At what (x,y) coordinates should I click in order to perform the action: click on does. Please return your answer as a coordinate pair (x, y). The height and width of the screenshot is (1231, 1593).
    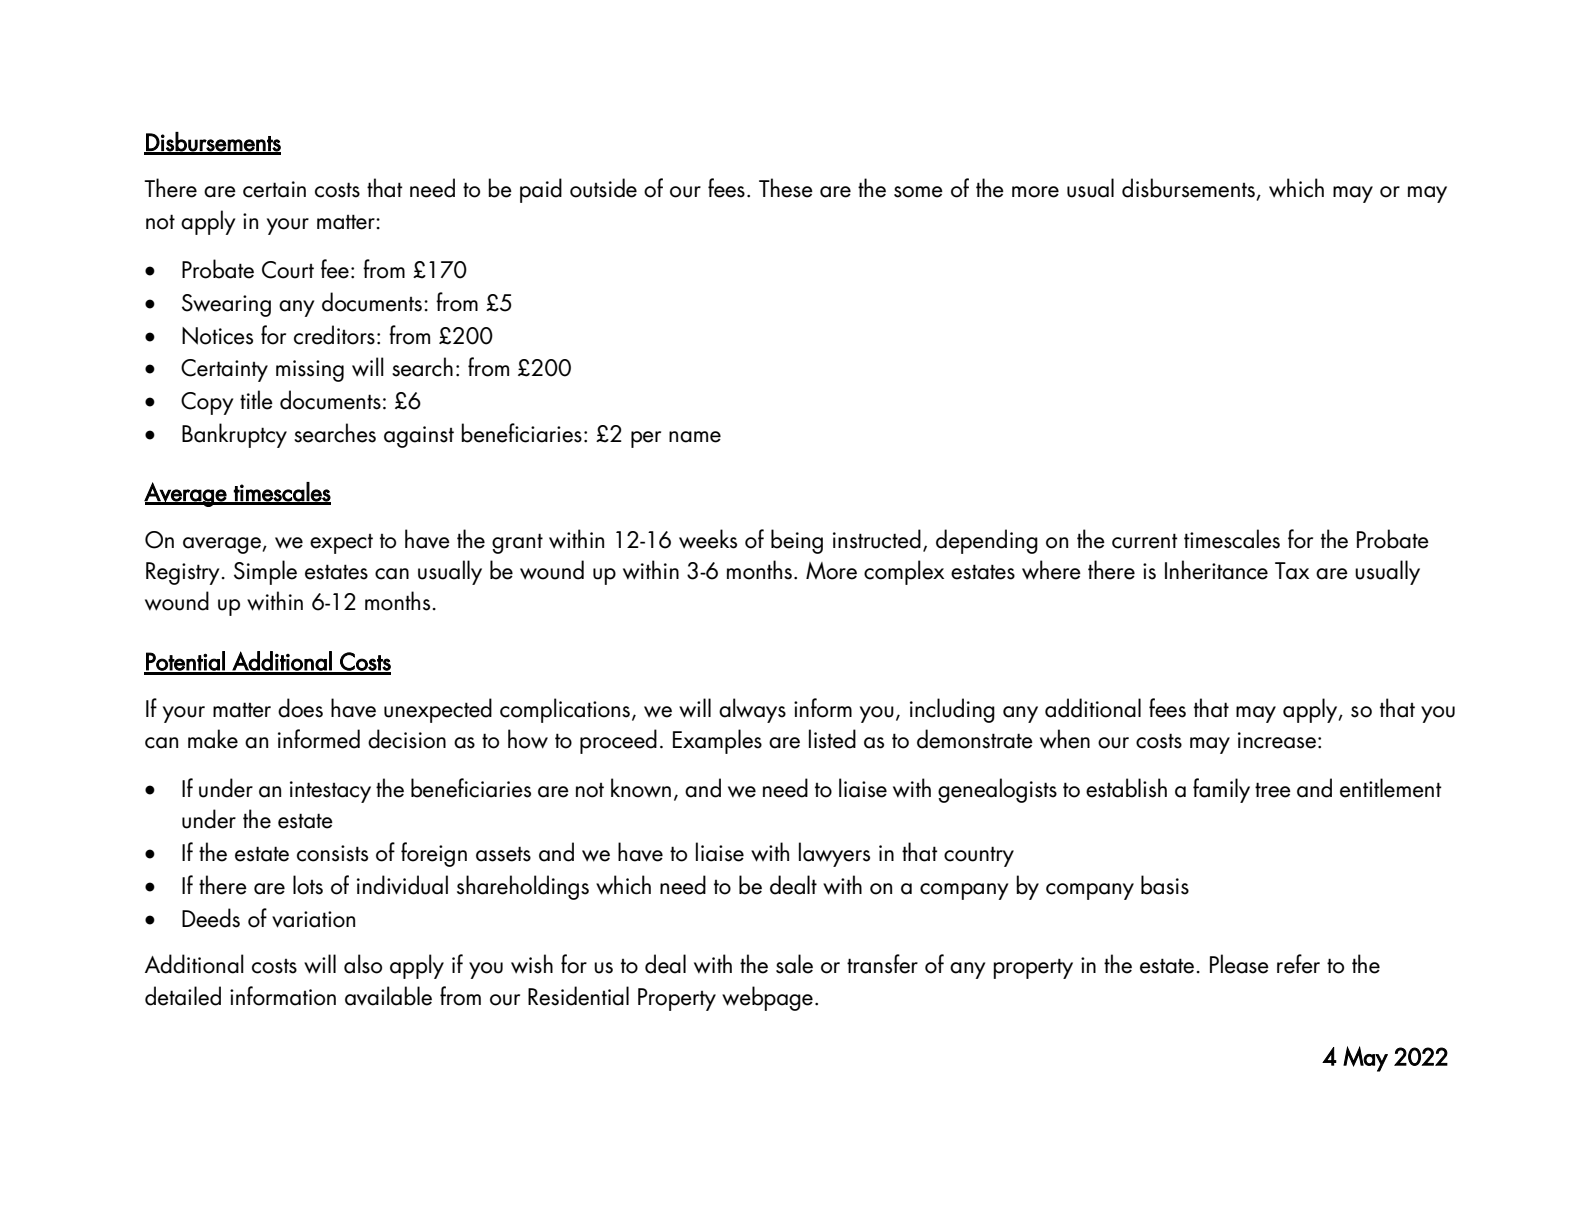
    Looking at the image, I should click on (300, 708).
